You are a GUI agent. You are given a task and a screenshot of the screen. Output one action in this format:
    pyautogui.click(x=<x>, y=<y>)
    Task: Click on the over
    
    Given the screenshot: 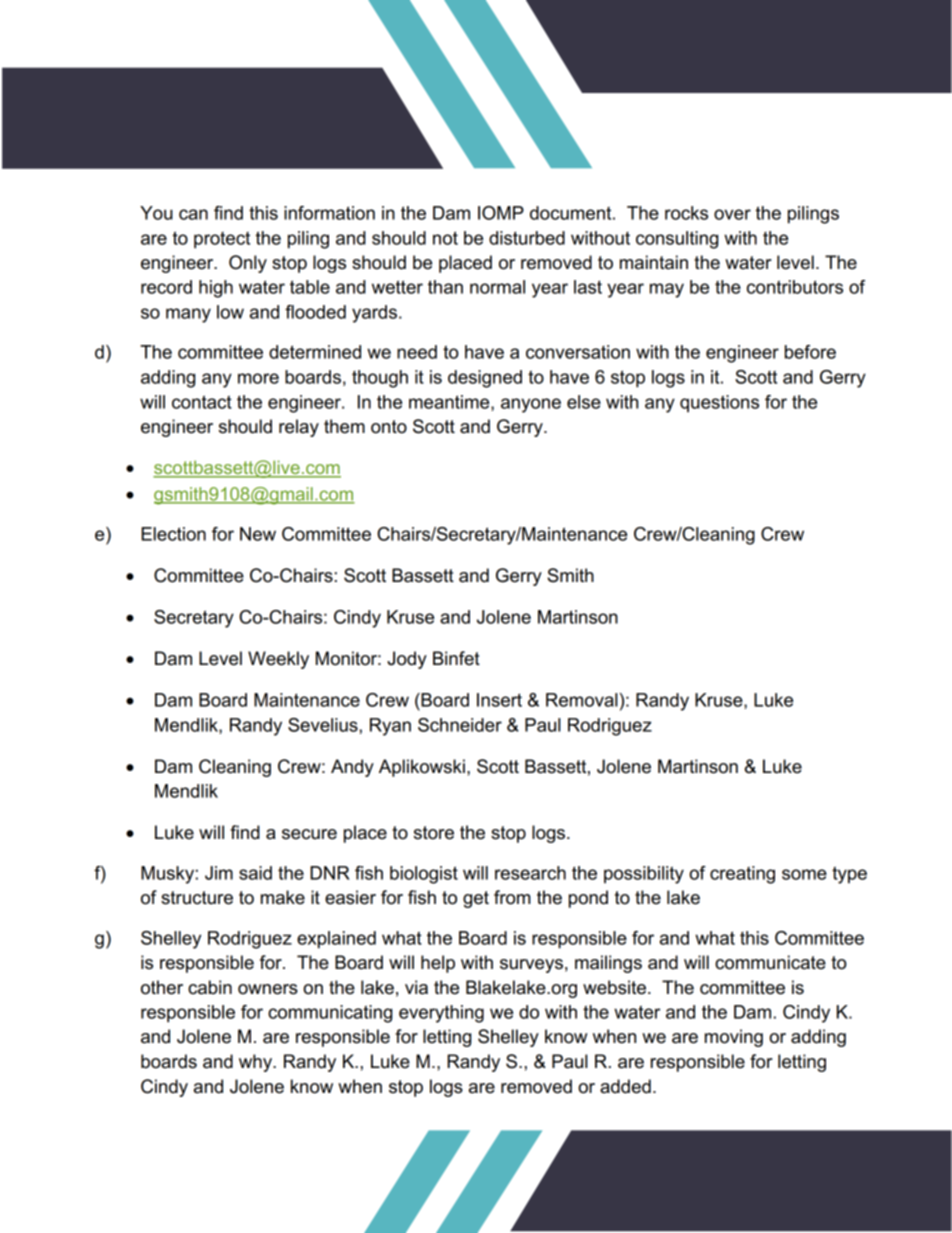 What is the action you would take?
    pyautogui.click(x=732, y=214)
